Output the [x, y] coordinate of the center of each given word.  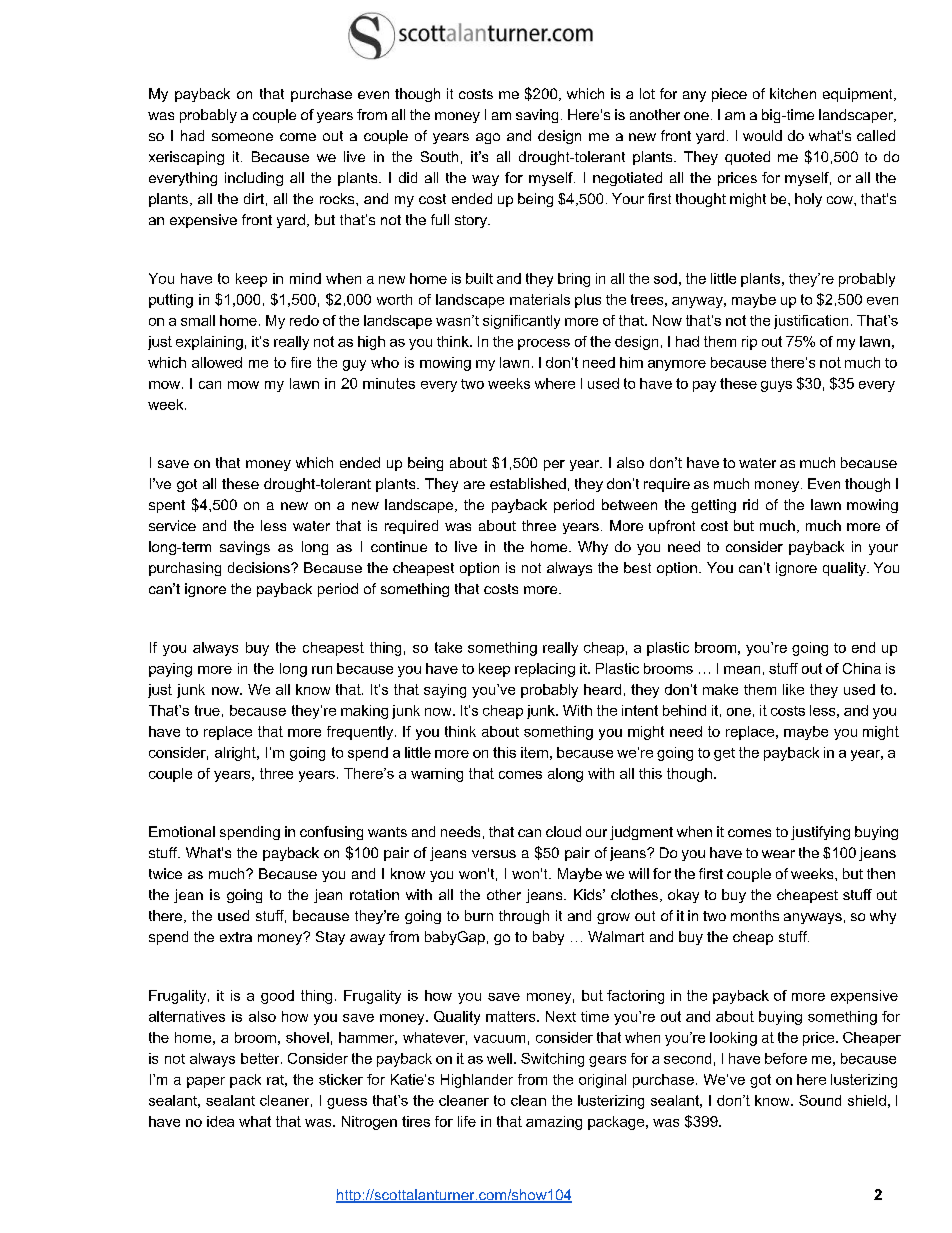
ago [488, 138]
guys [776, 386]
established [528, 483]
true [207, 710]
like [793, 689]
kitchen [793, 93]
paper [206, 1082]
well [499, 1058]
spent [167, 506]
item [534, 752]
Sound [820, 1100]
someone [242, 137]
